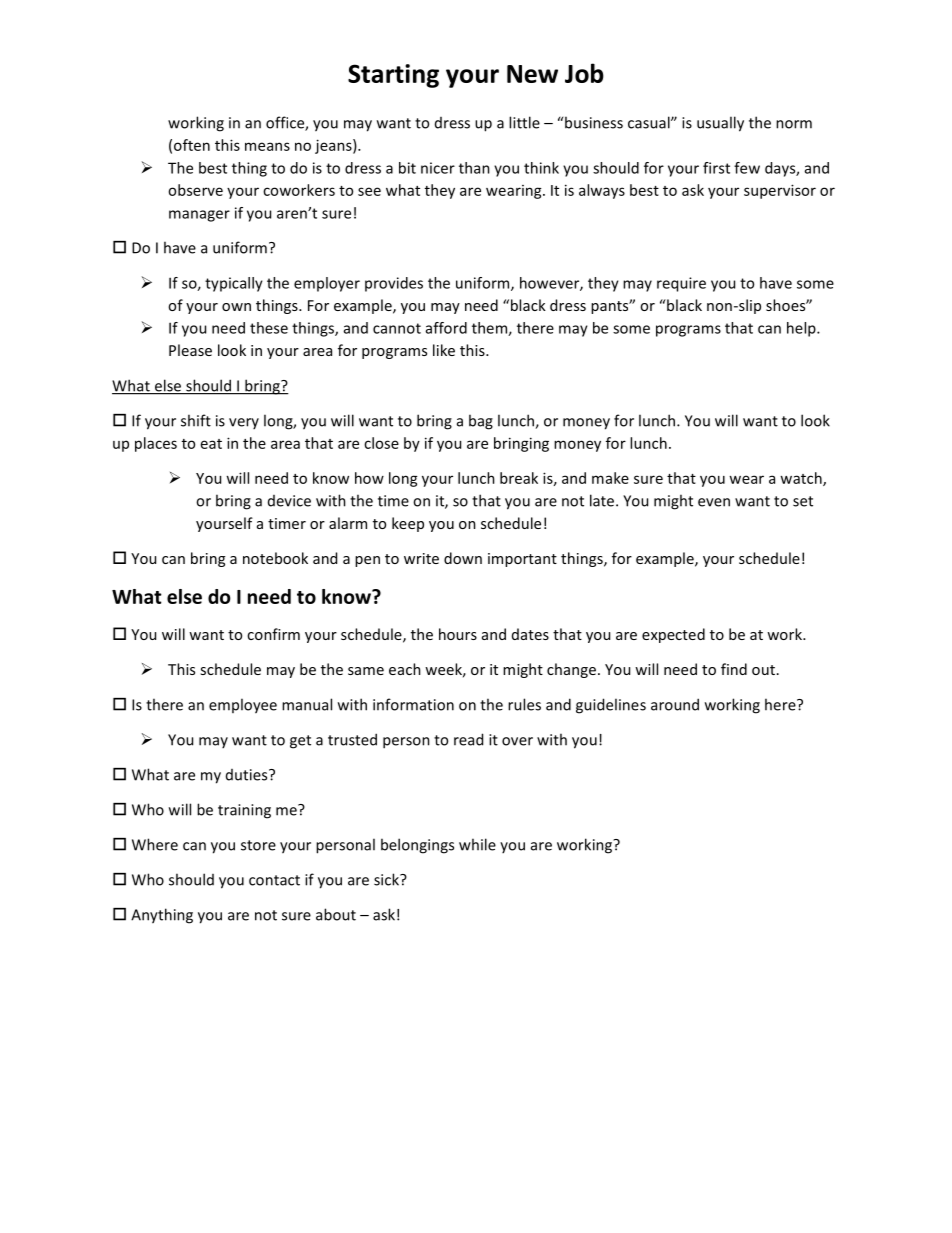  What do you see at coordinates (519, 478) in the document?
I see `break` at bounding box center [519, 478].
